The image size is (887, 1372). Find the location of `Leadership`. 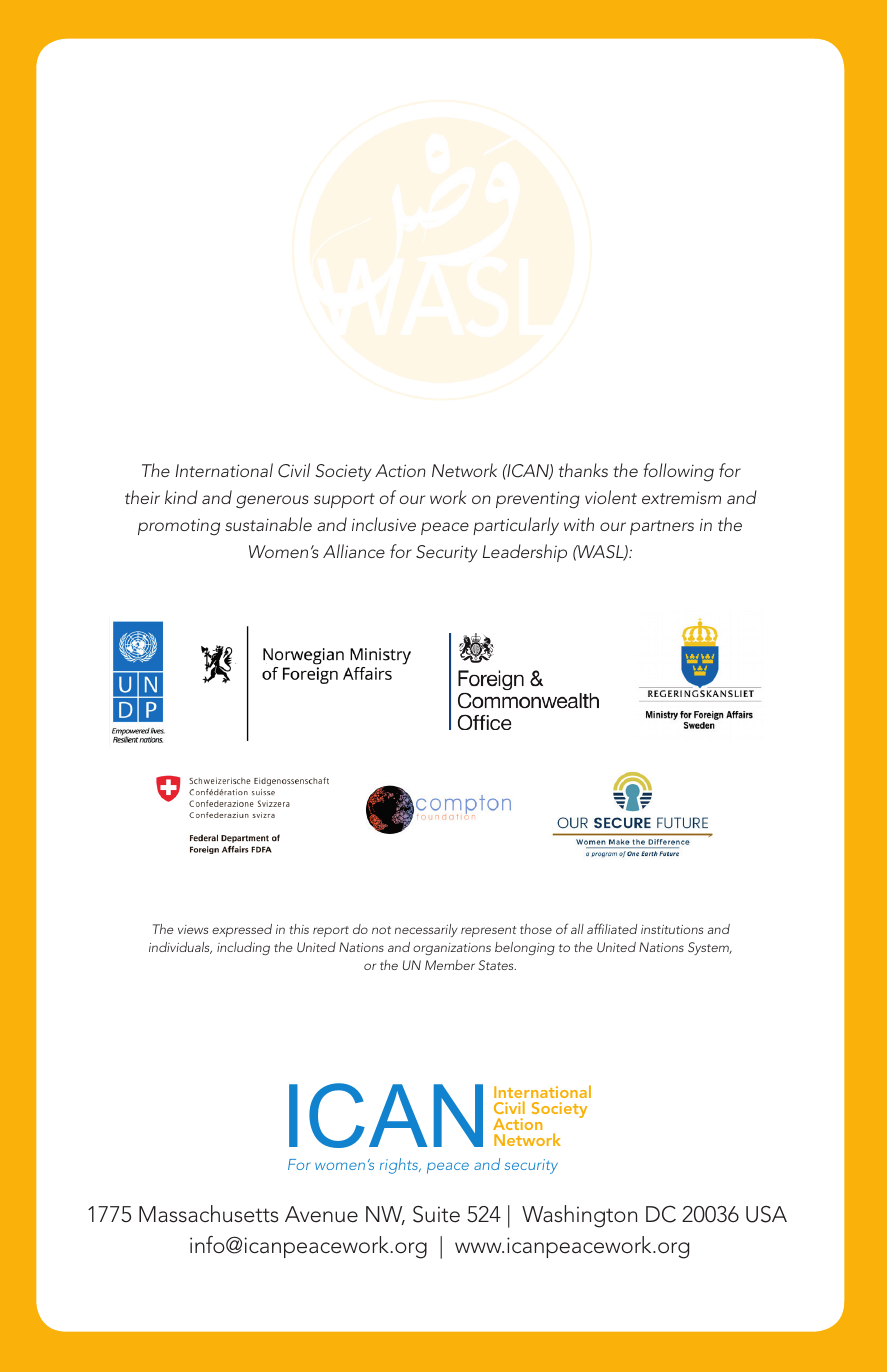

Leadership is located at coordinates (525, 553).
